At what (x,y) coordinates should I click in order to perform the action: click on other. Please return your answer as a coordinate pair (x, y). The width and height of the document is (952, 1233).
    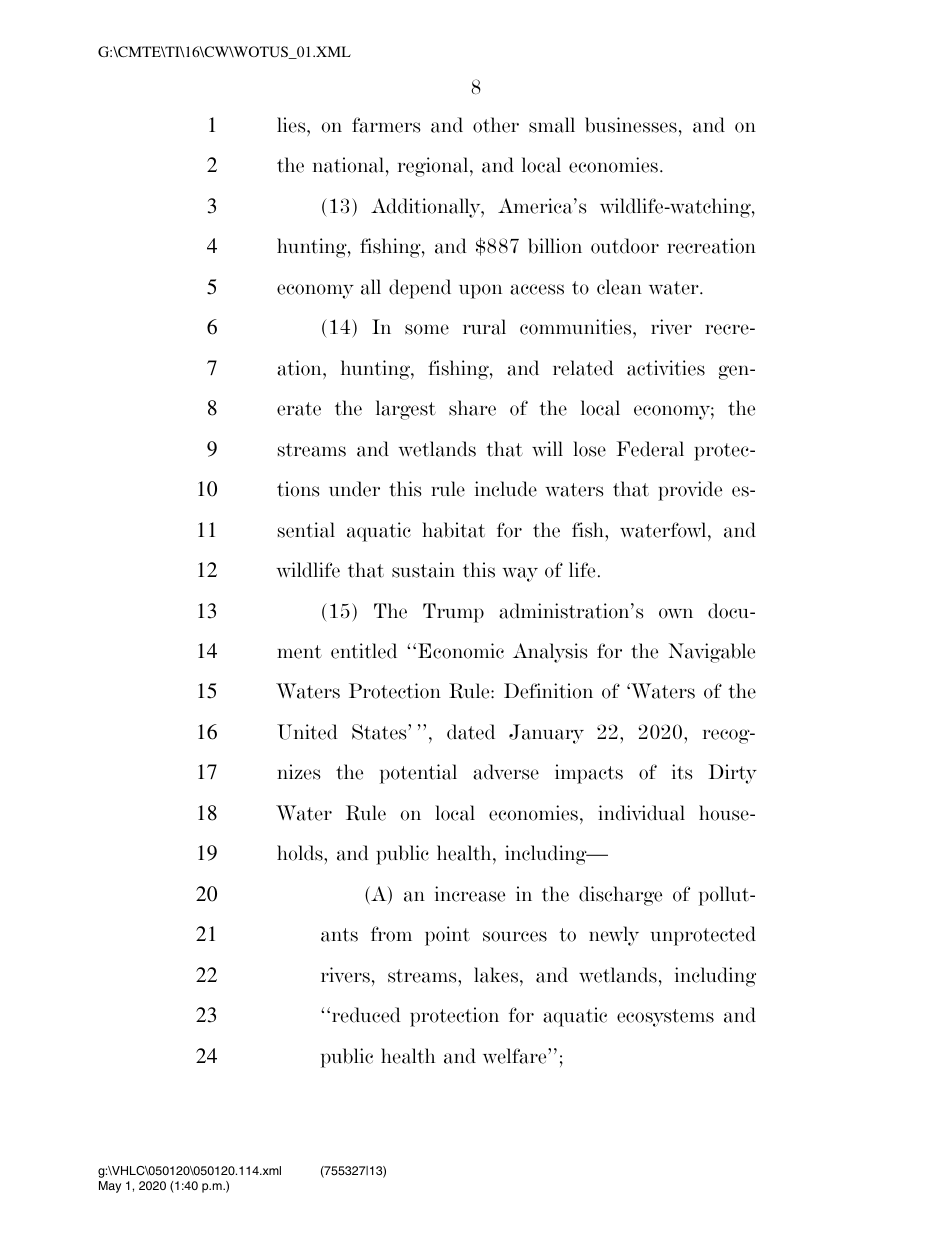
    Looking at the image, I should click on (496, 125).
